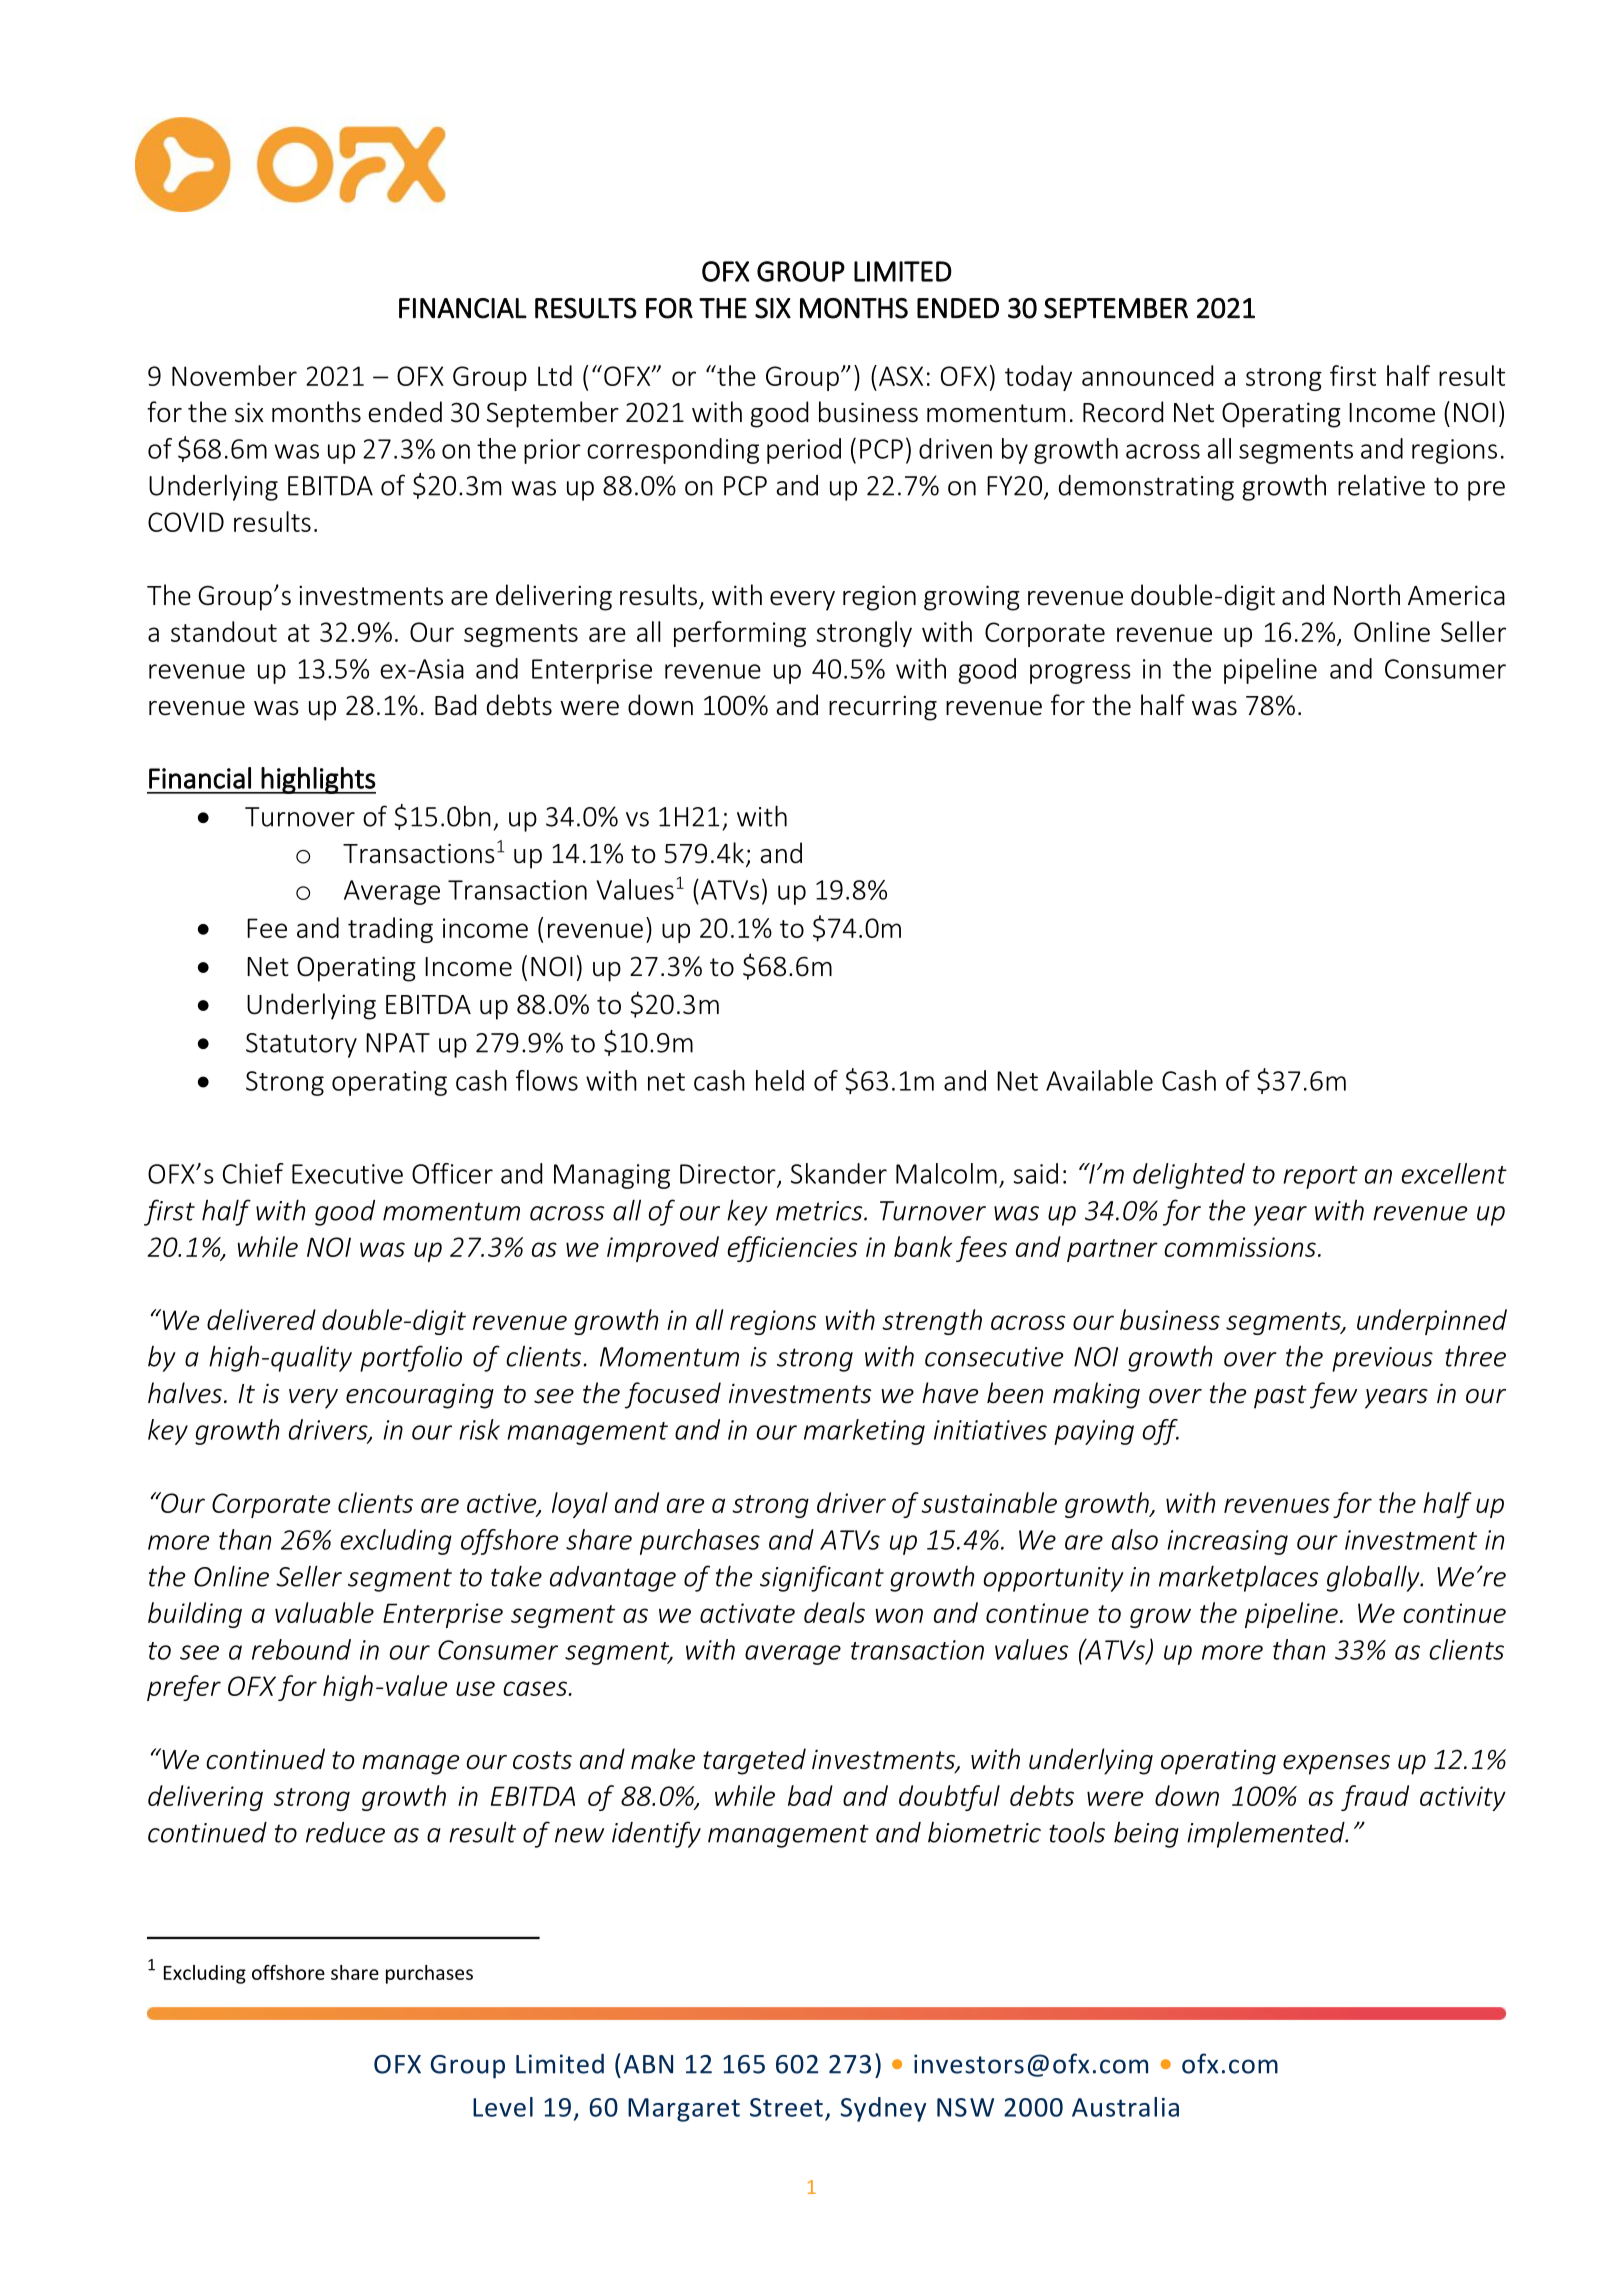 The height and width of the image is (2295, 1622). Describe the element at coordinates (792, 1249) in the image. I see `efficiencies` at that location.
